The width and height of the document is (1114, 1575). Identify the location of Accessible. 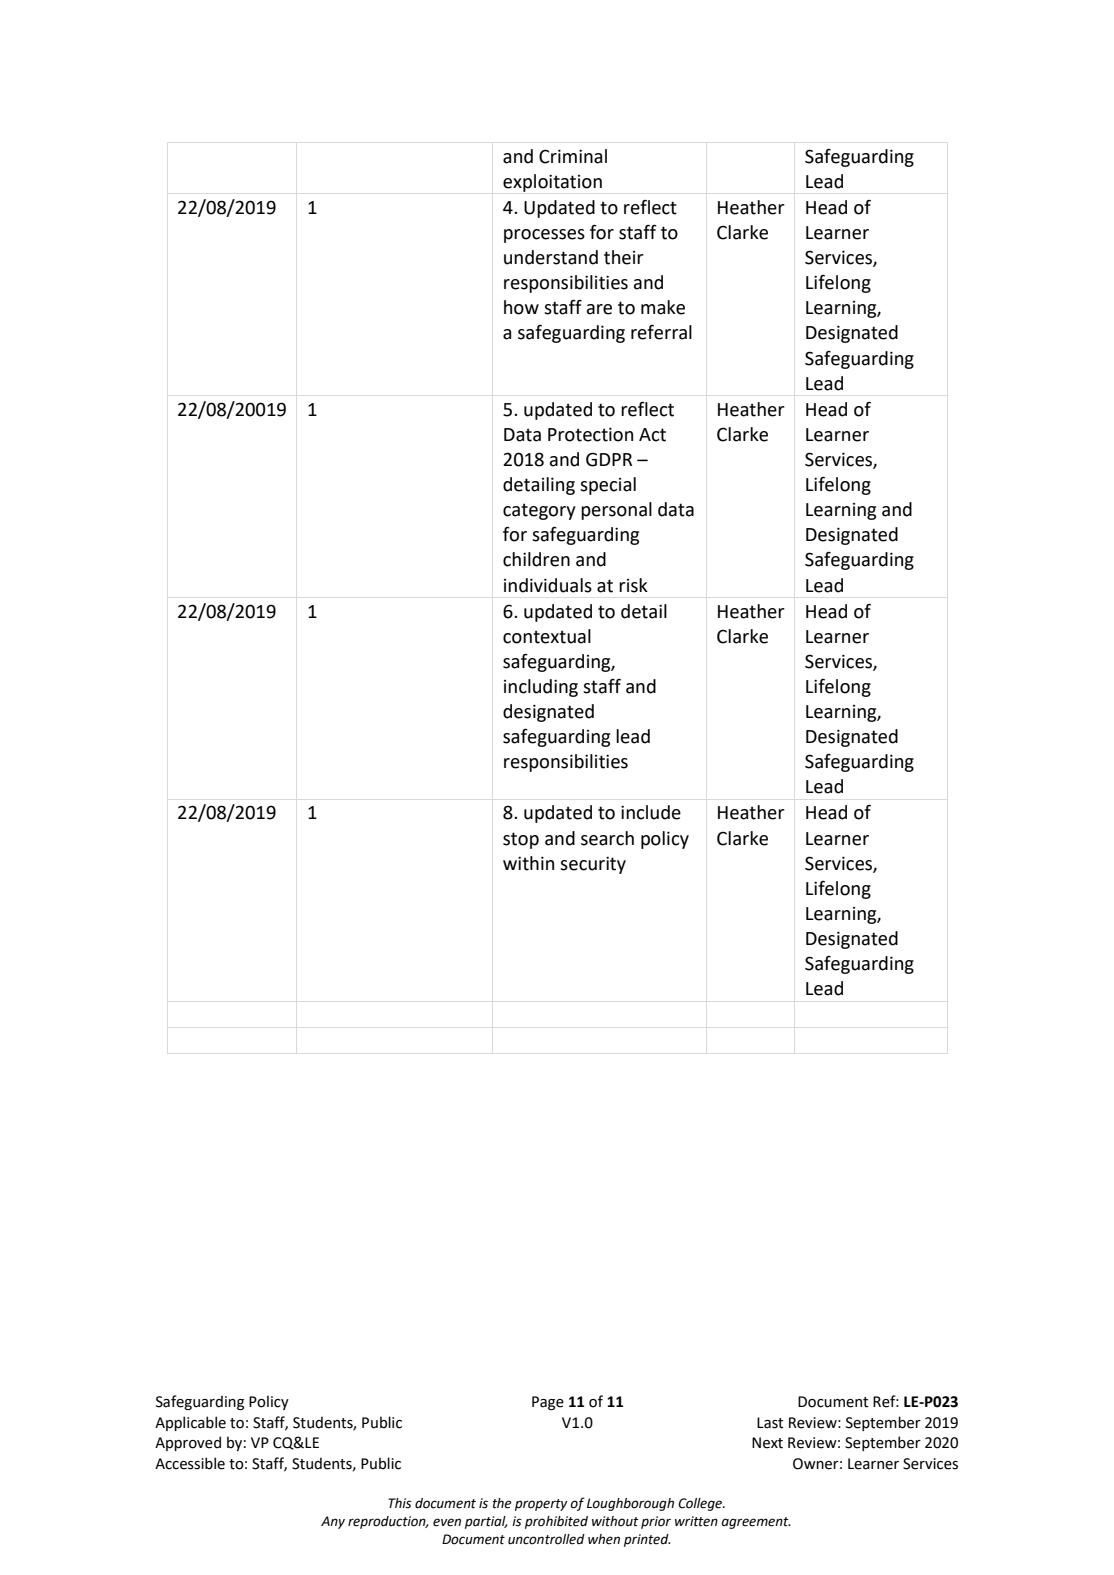
(190, 1463).
